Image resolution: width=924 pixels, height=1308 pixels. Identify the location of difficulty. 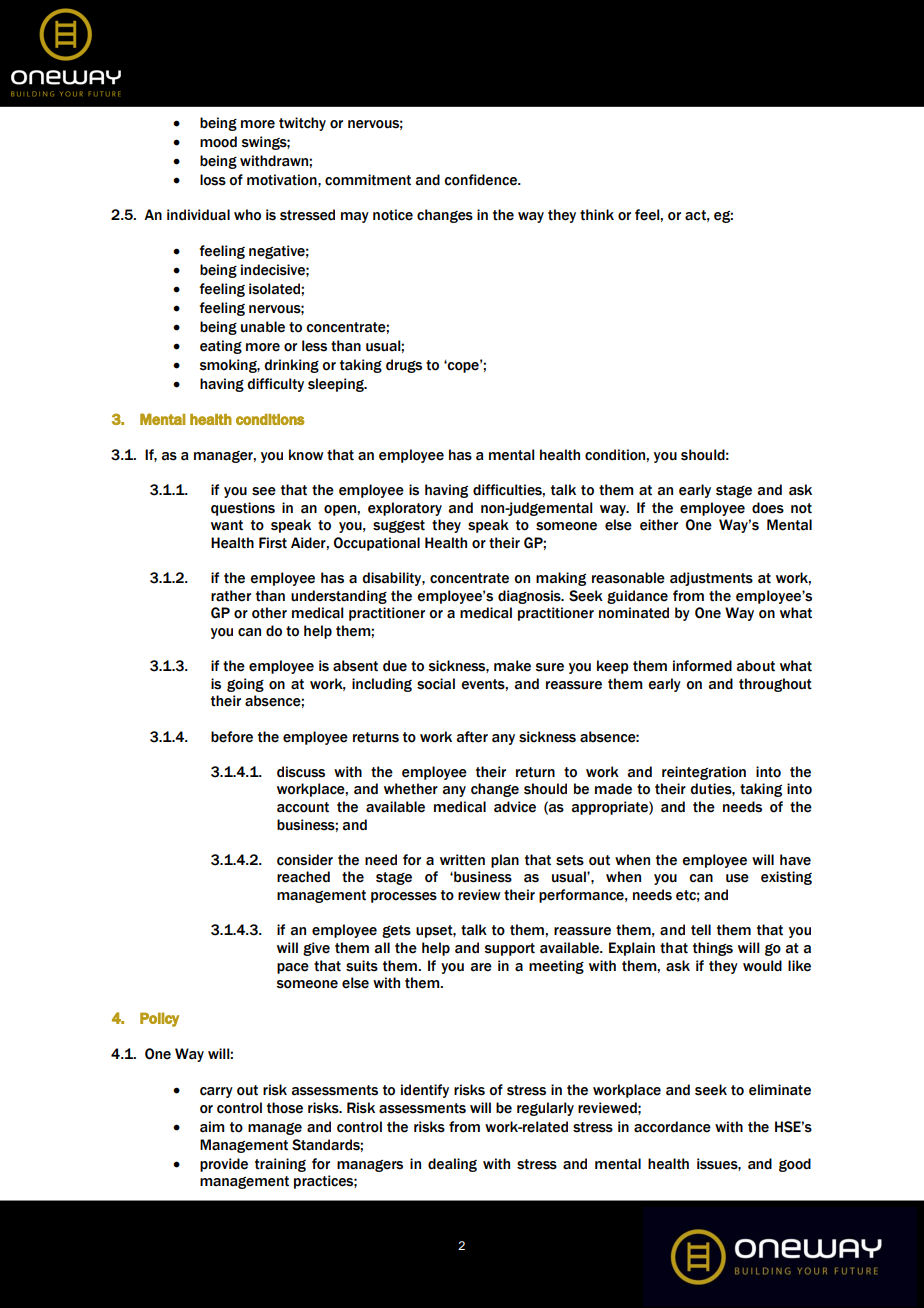
(275, 385).
